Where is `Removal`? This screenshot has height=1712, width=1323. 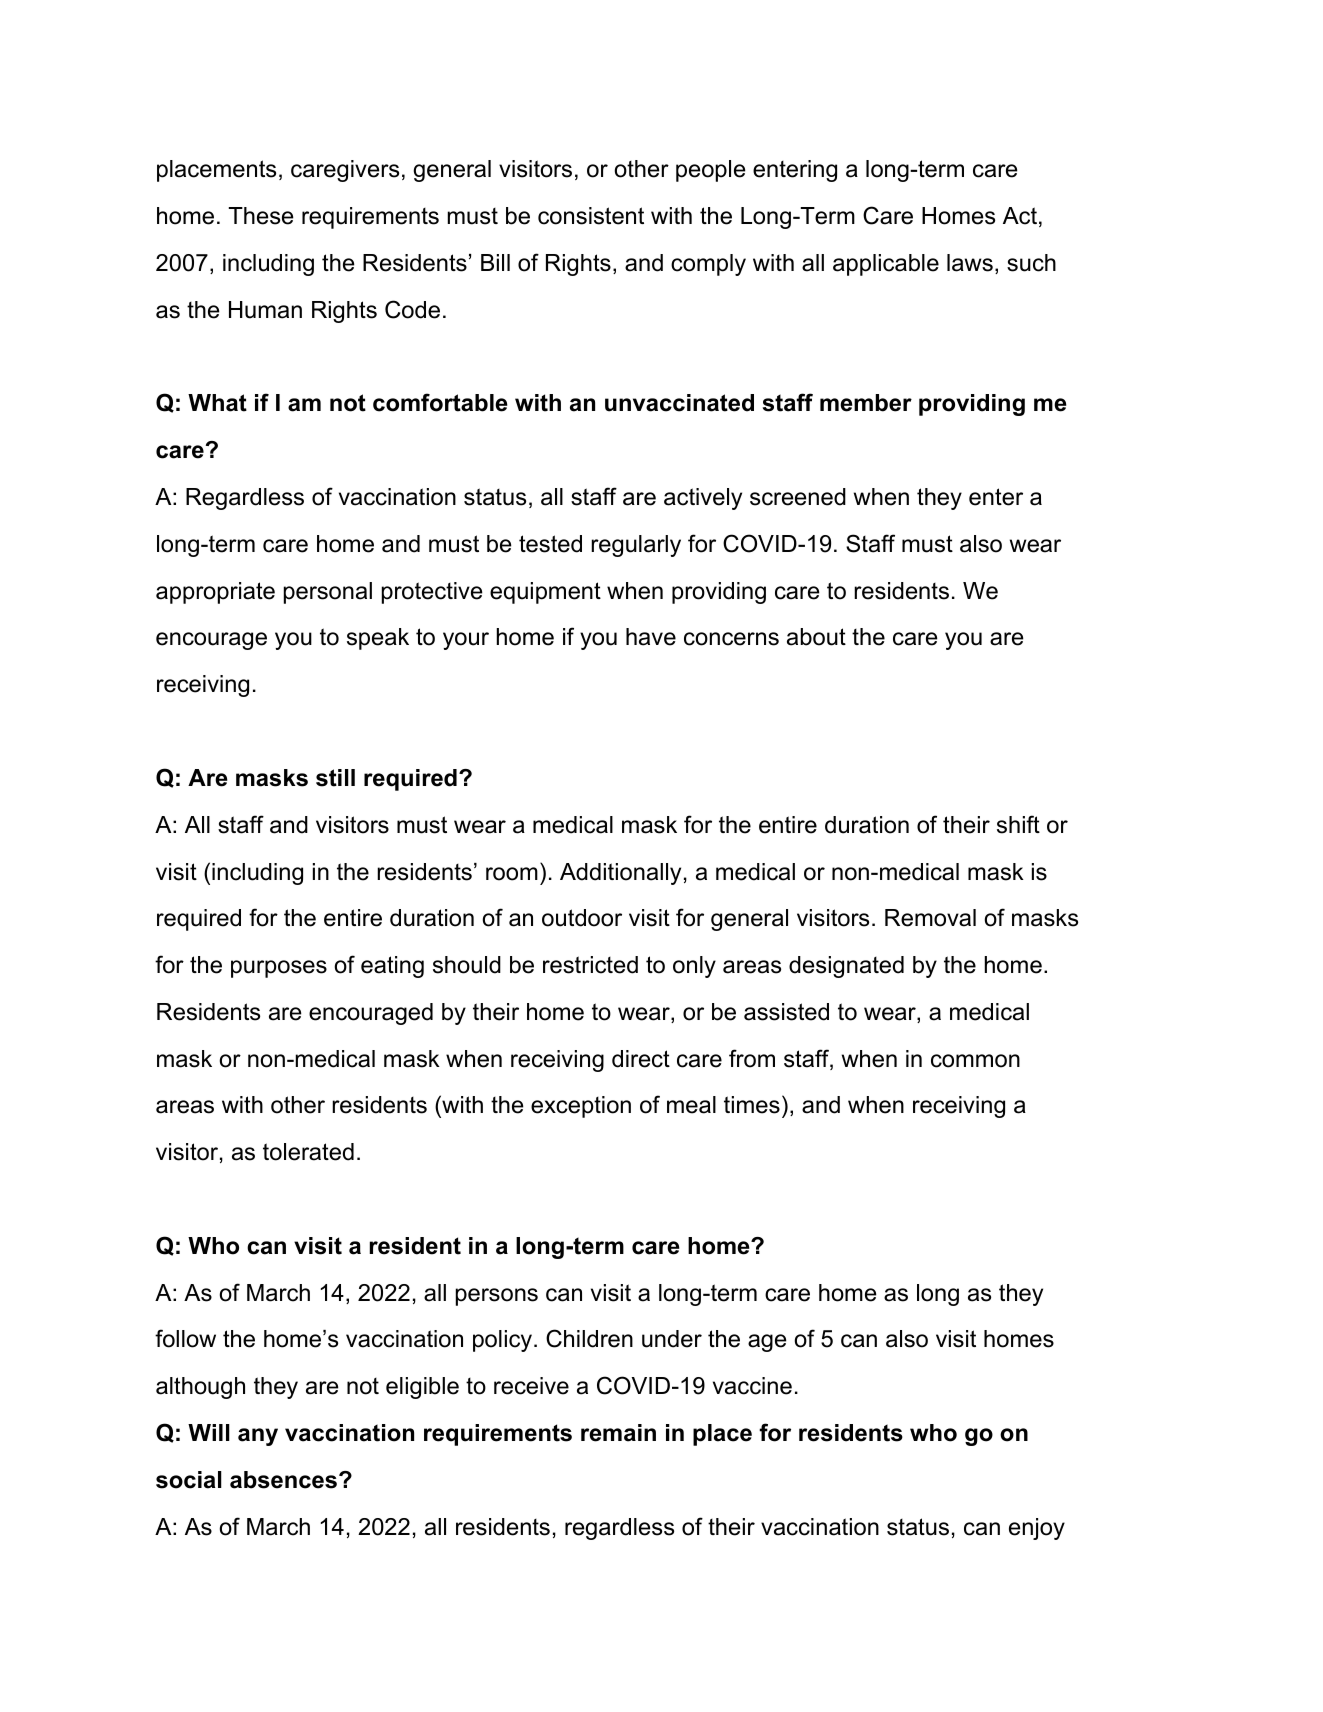 Removal is located at coordinates (930, 918).
